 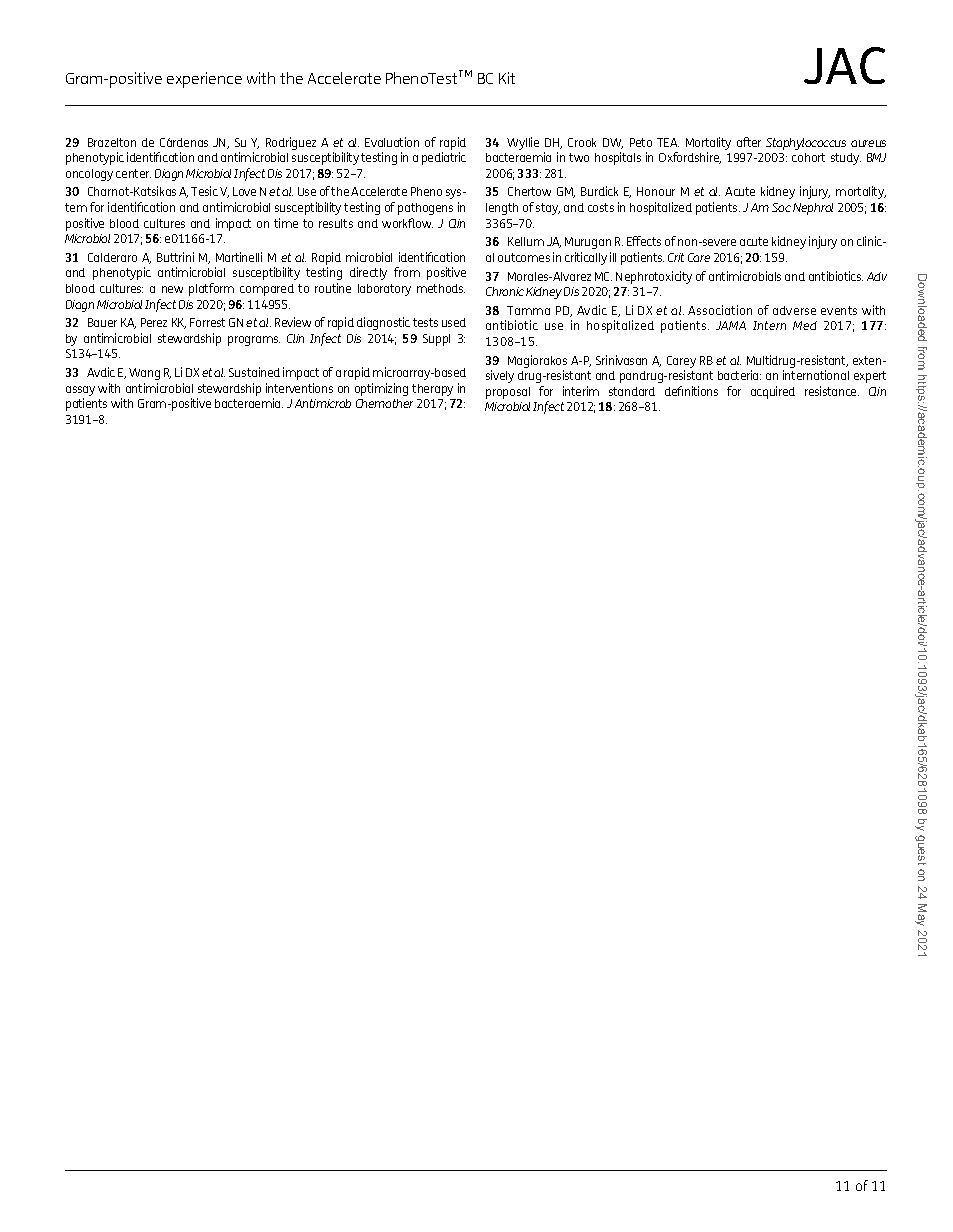 I want to click on after, so click(x=749, y=142).
